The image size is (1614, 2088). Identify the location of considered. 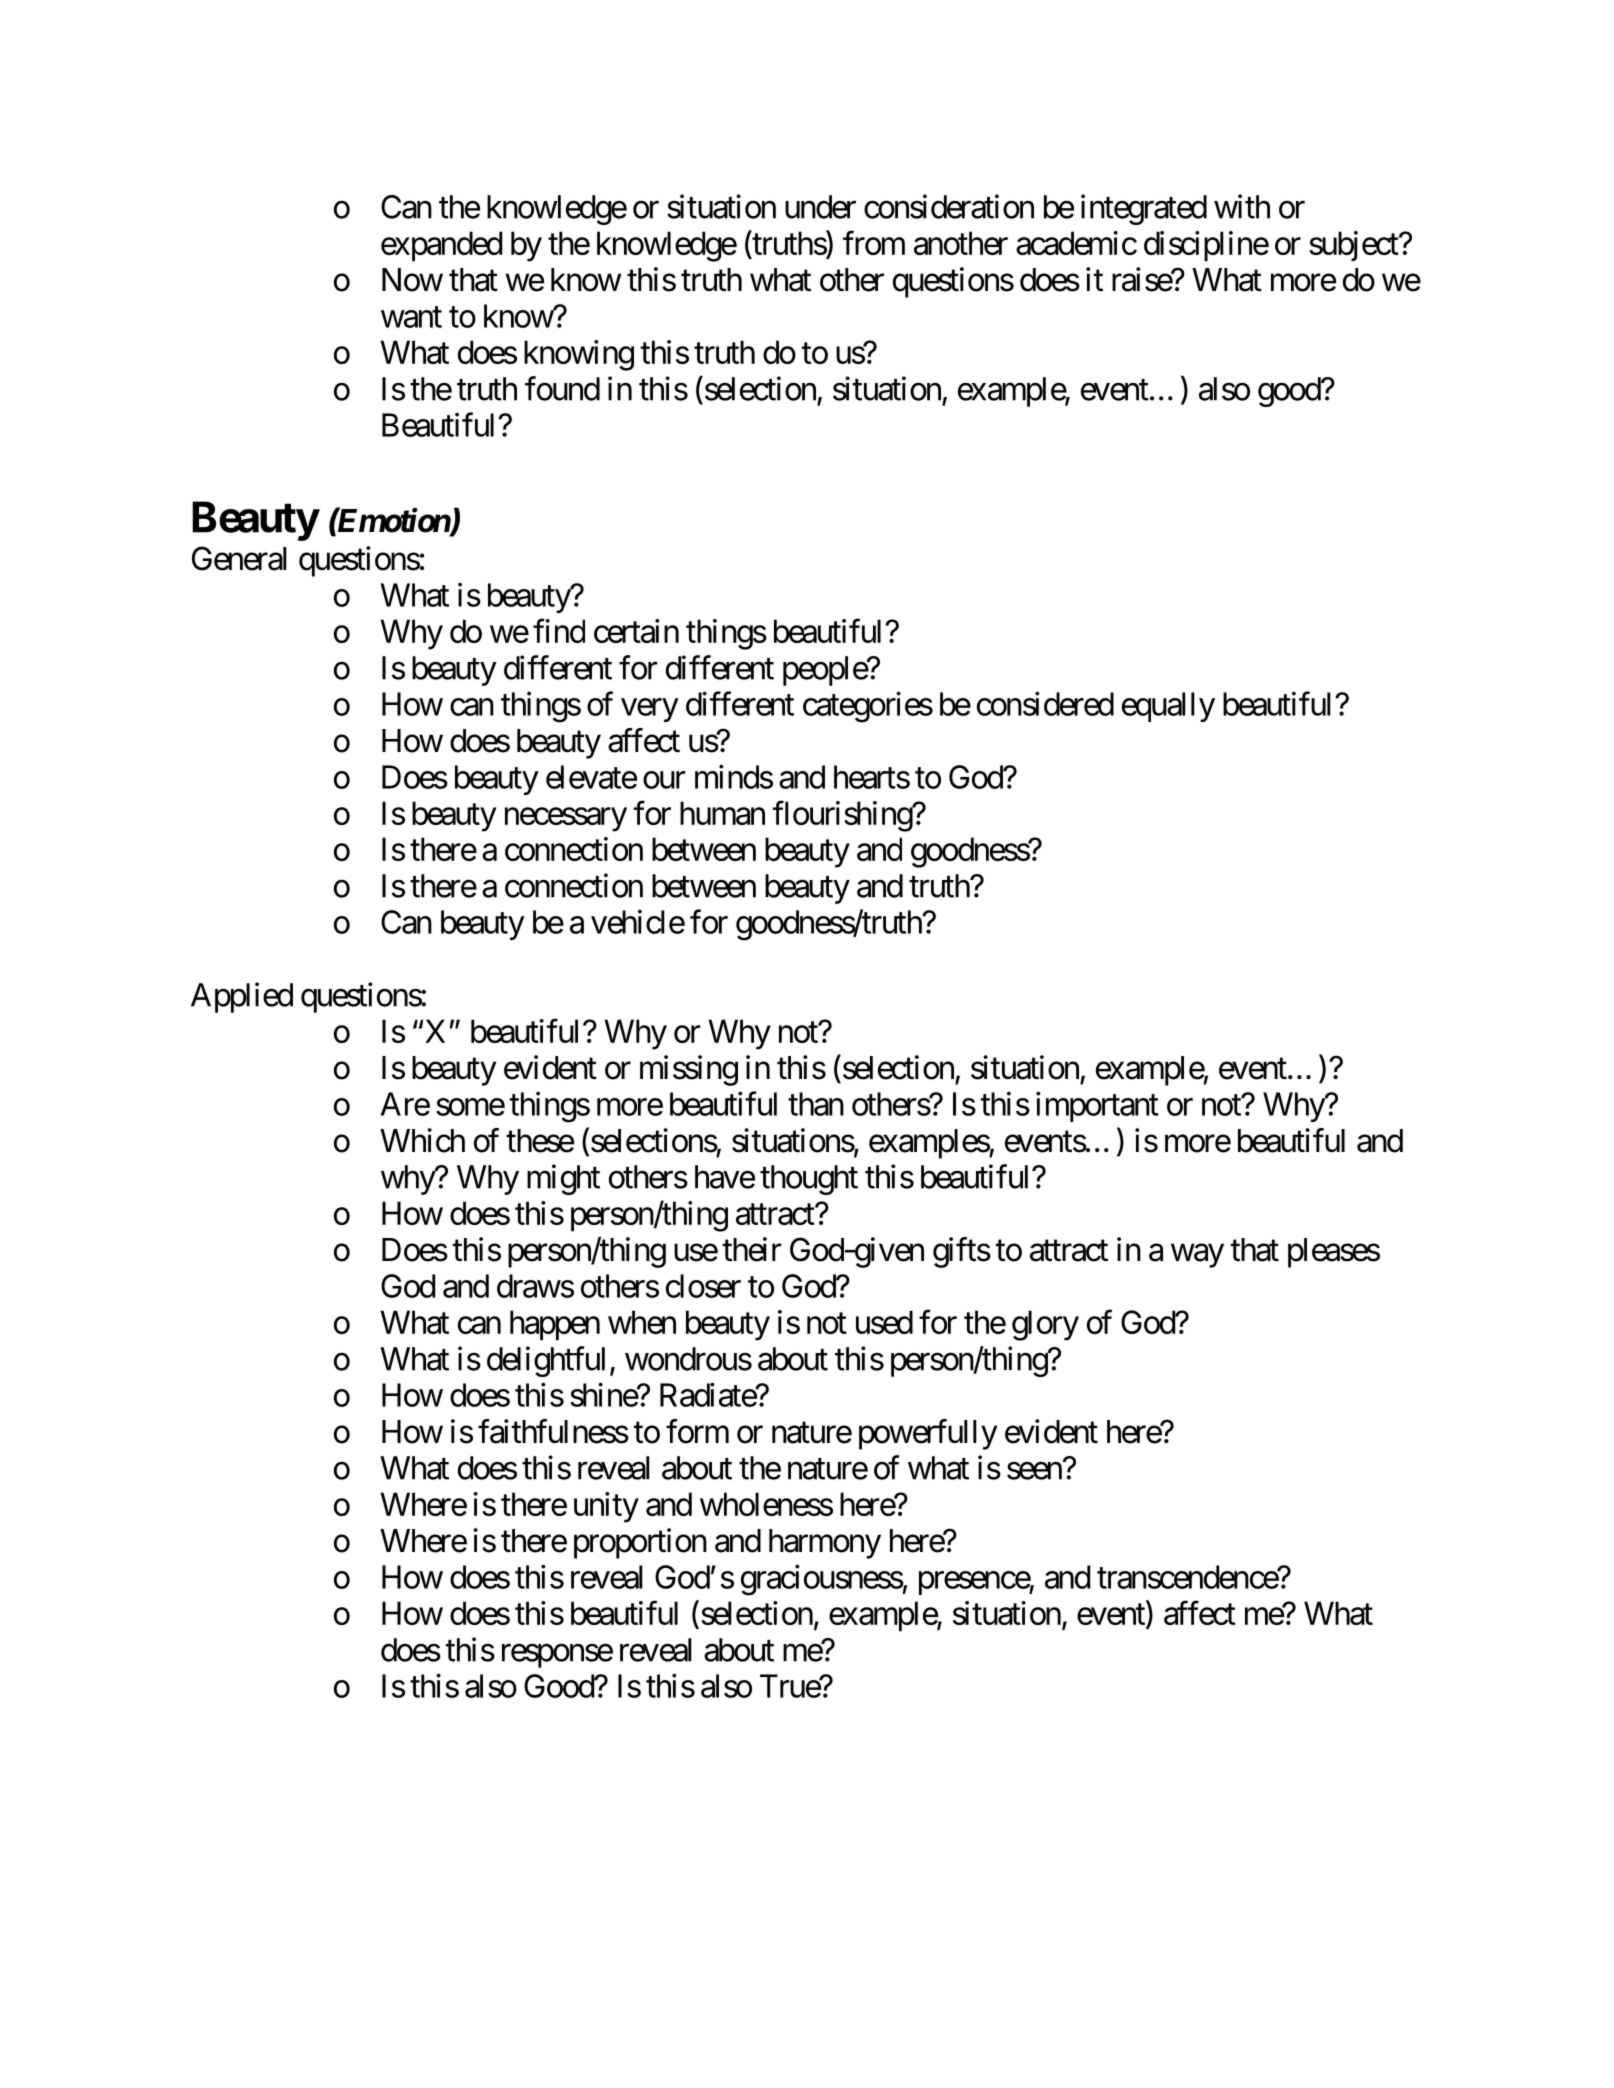
(1045, 704).
